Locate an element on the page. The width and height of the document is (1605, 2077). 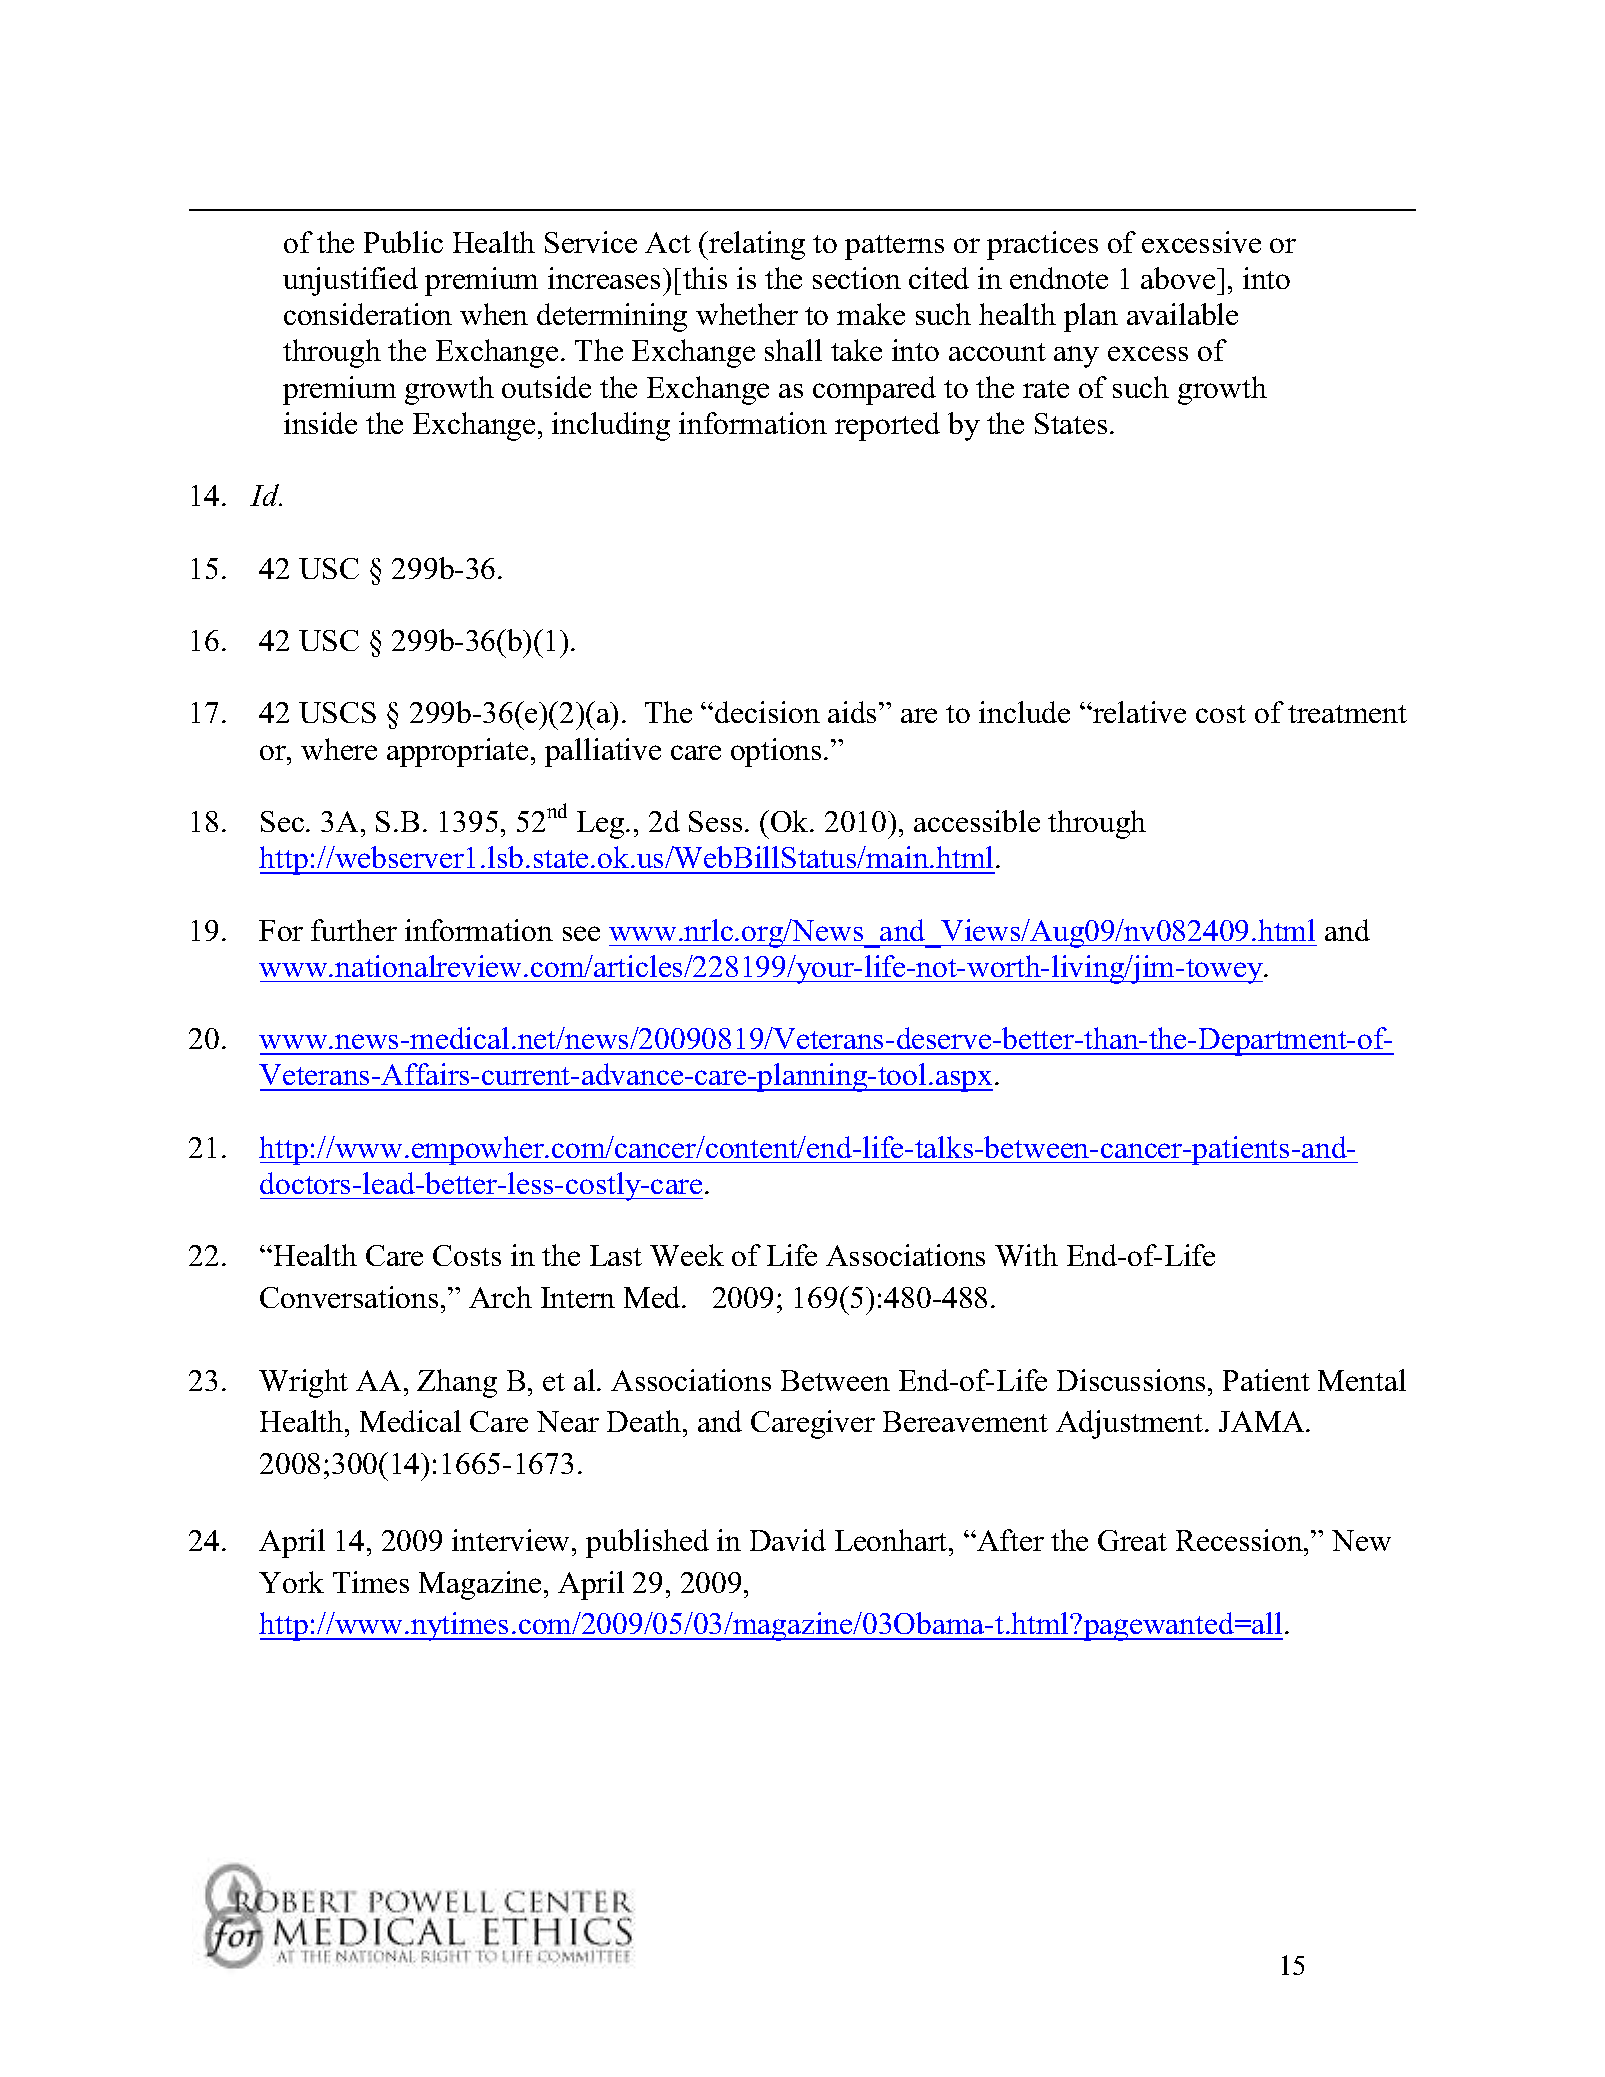
above is located at coordinates (1179, 278).
